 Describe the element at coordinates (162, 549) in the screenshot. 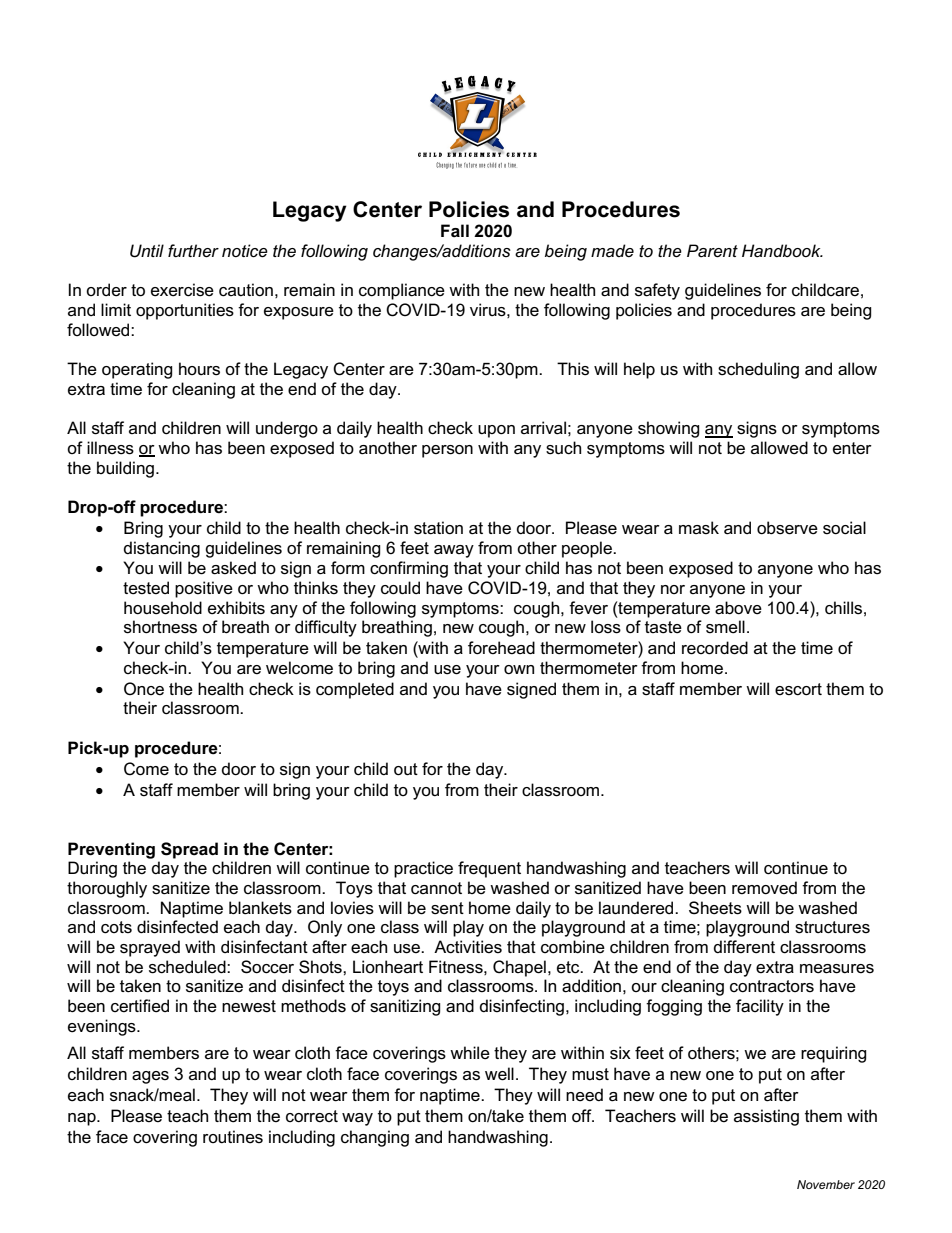

I see `distancing` at that location.
